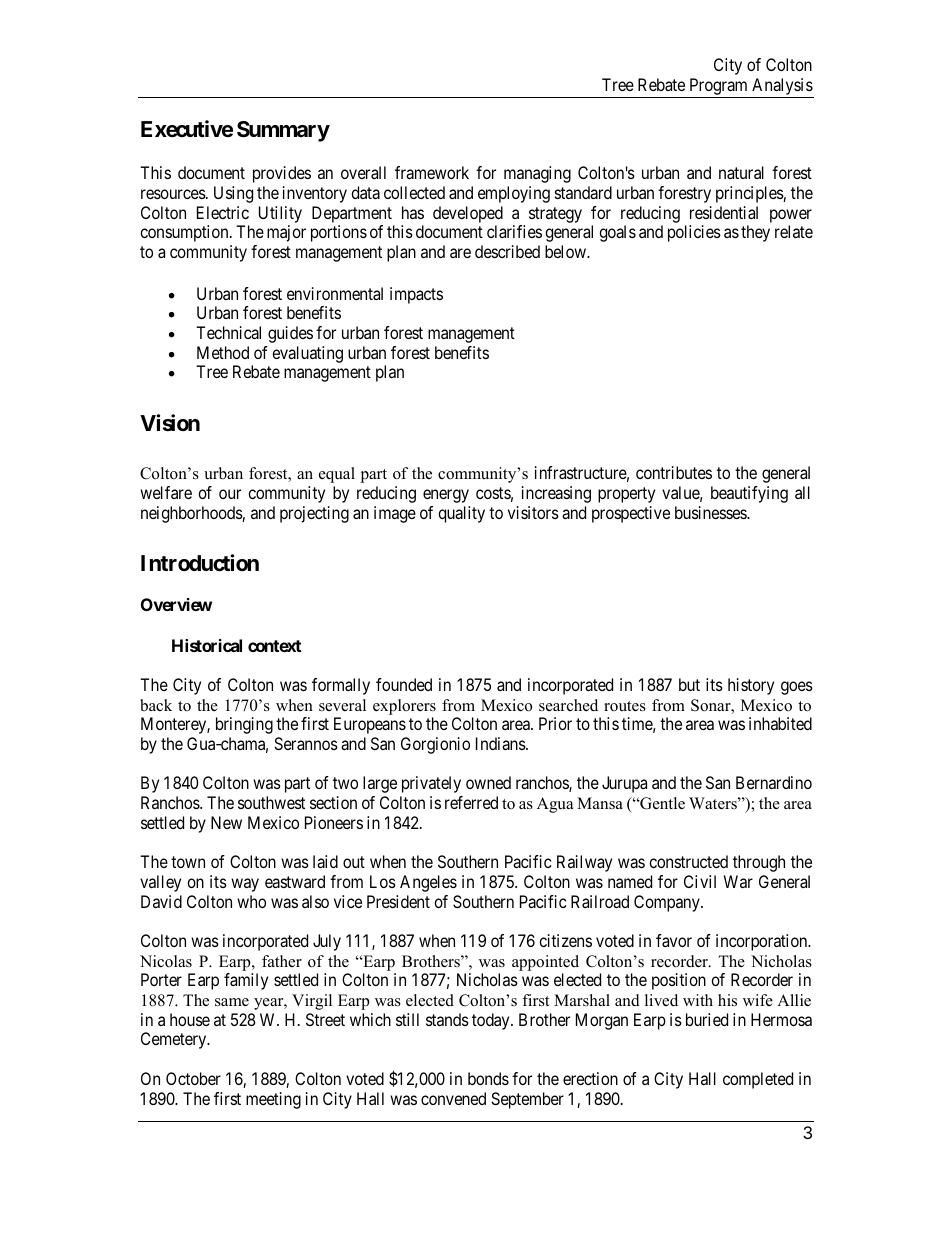 This screenshot has width=952, height=1233. I want to click on framework, so click(432, 172).
